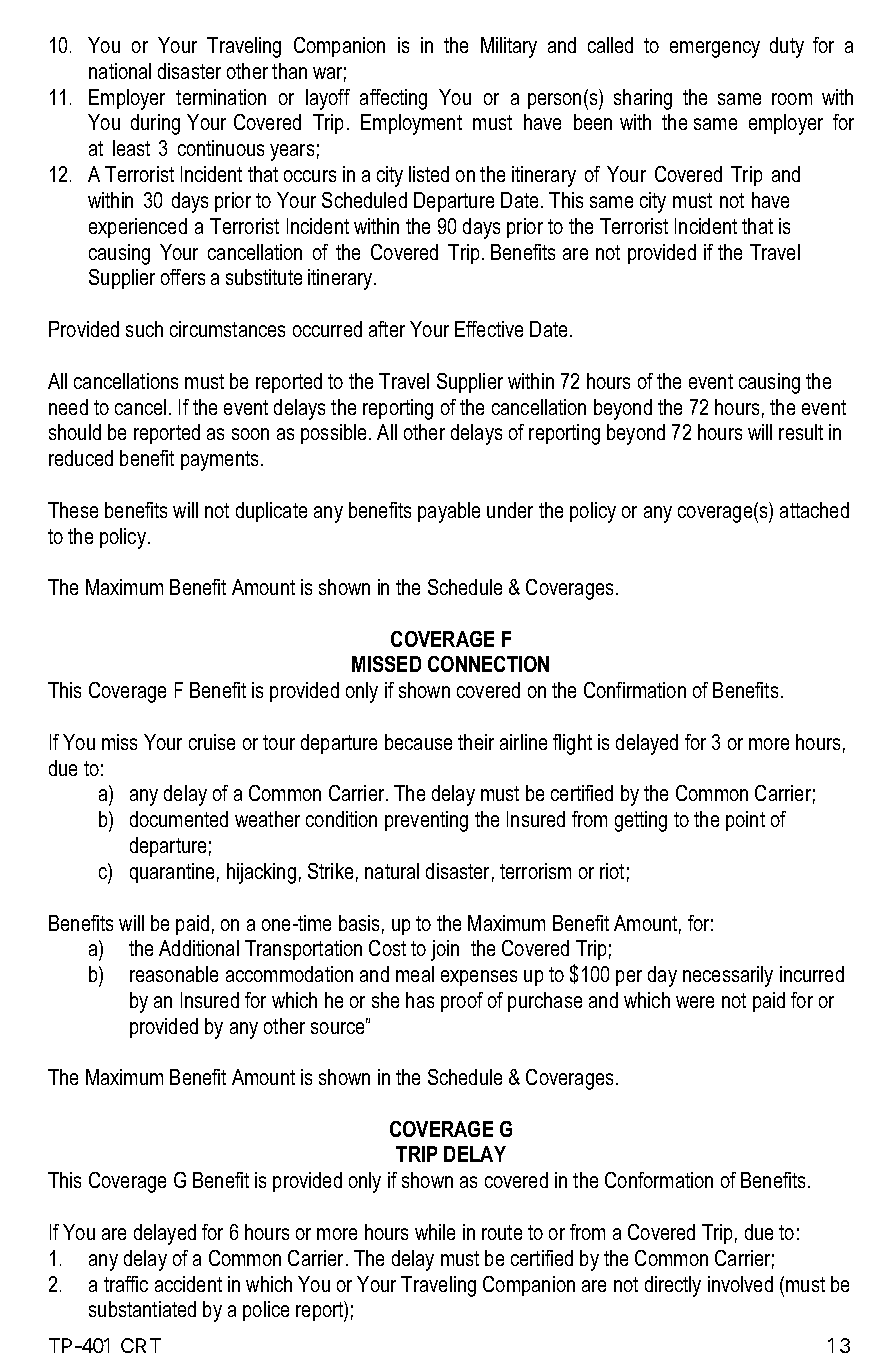  Describe the element at coordinates (715, 49) in the image. I see `emergency` at that location.
